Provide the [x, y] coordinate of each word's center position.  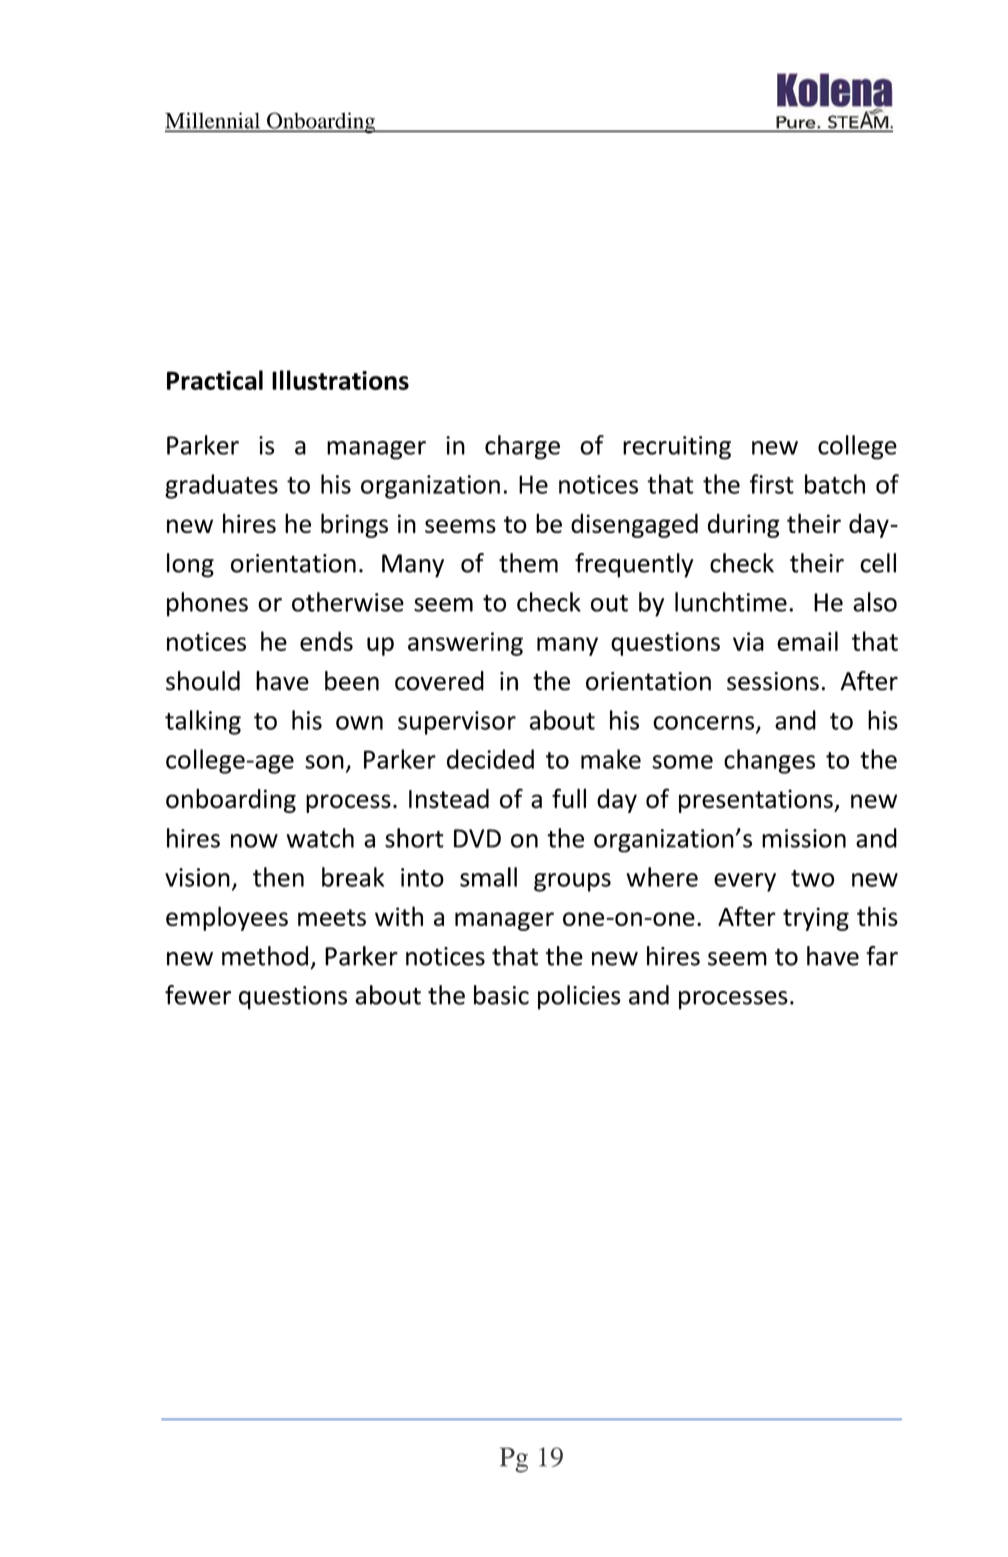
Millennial [214, 121]
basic [501, 995]
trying [816, 919]
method [265, 956]
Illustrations [340, 380]
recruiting [677, 448]
